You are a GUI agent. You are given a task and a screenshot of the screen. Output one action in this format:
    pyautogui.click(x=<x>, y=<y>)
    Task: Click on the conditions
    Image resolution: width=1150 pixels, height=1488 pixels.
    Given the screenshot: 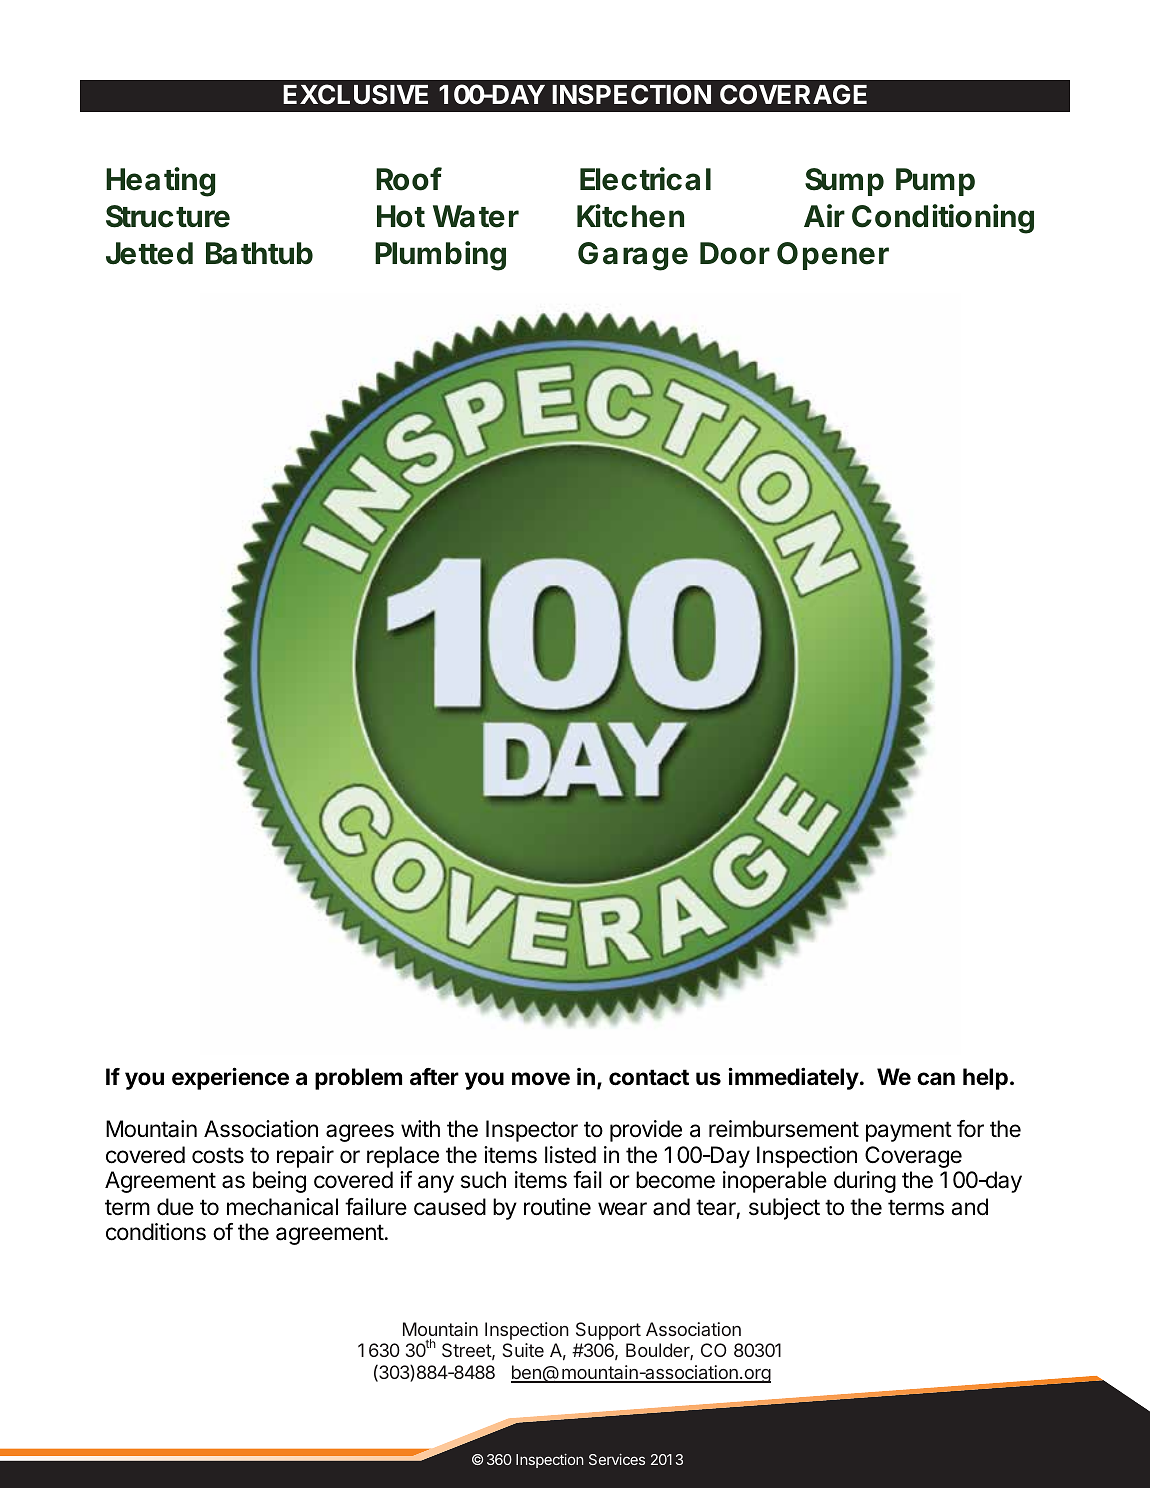 What is the action you would take?
    pyautogui.click(x=156, y=1232)
